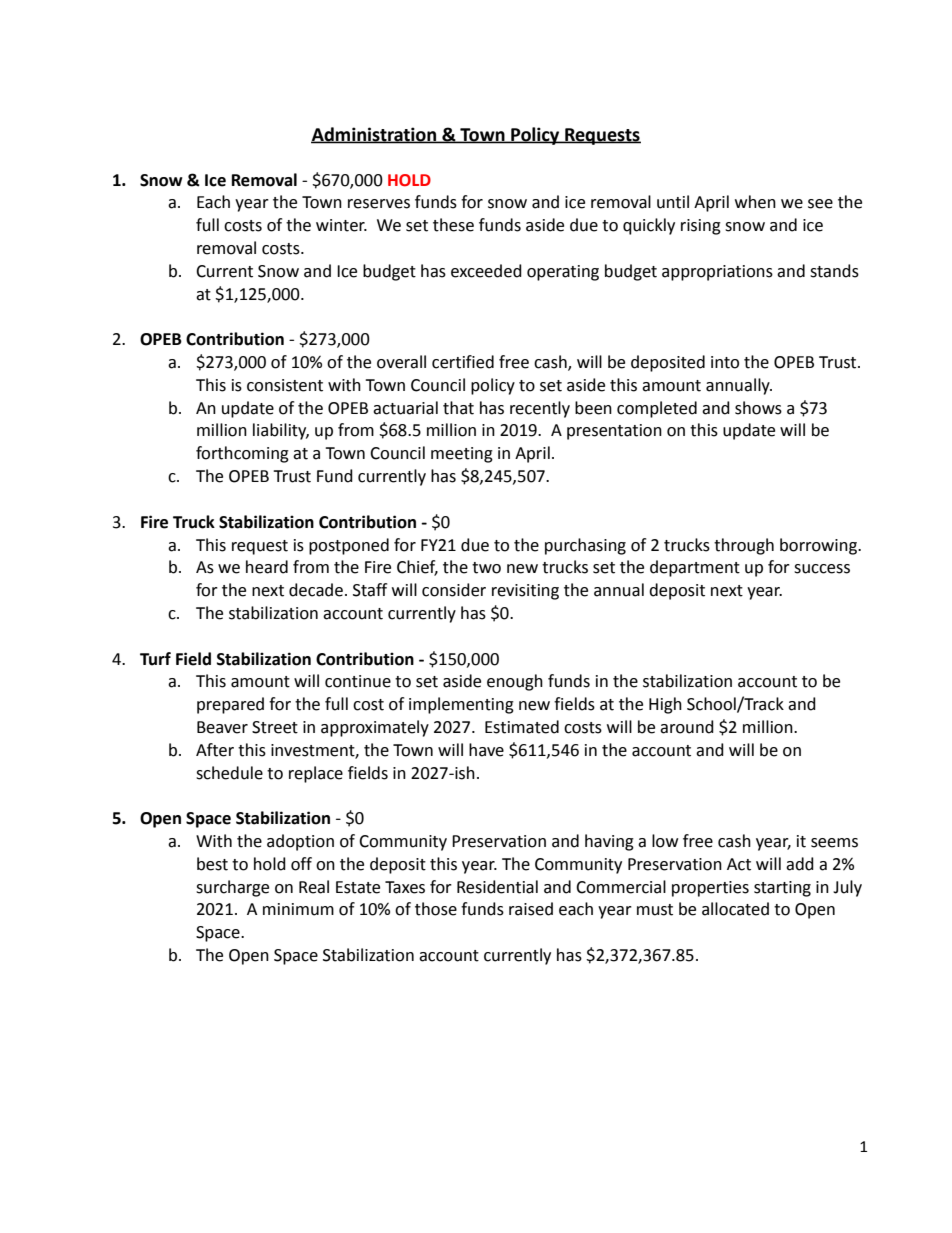 The image size is (952, 1233). Describe the element at coordinates (687, 727) in the image. I see `around` at that location.
